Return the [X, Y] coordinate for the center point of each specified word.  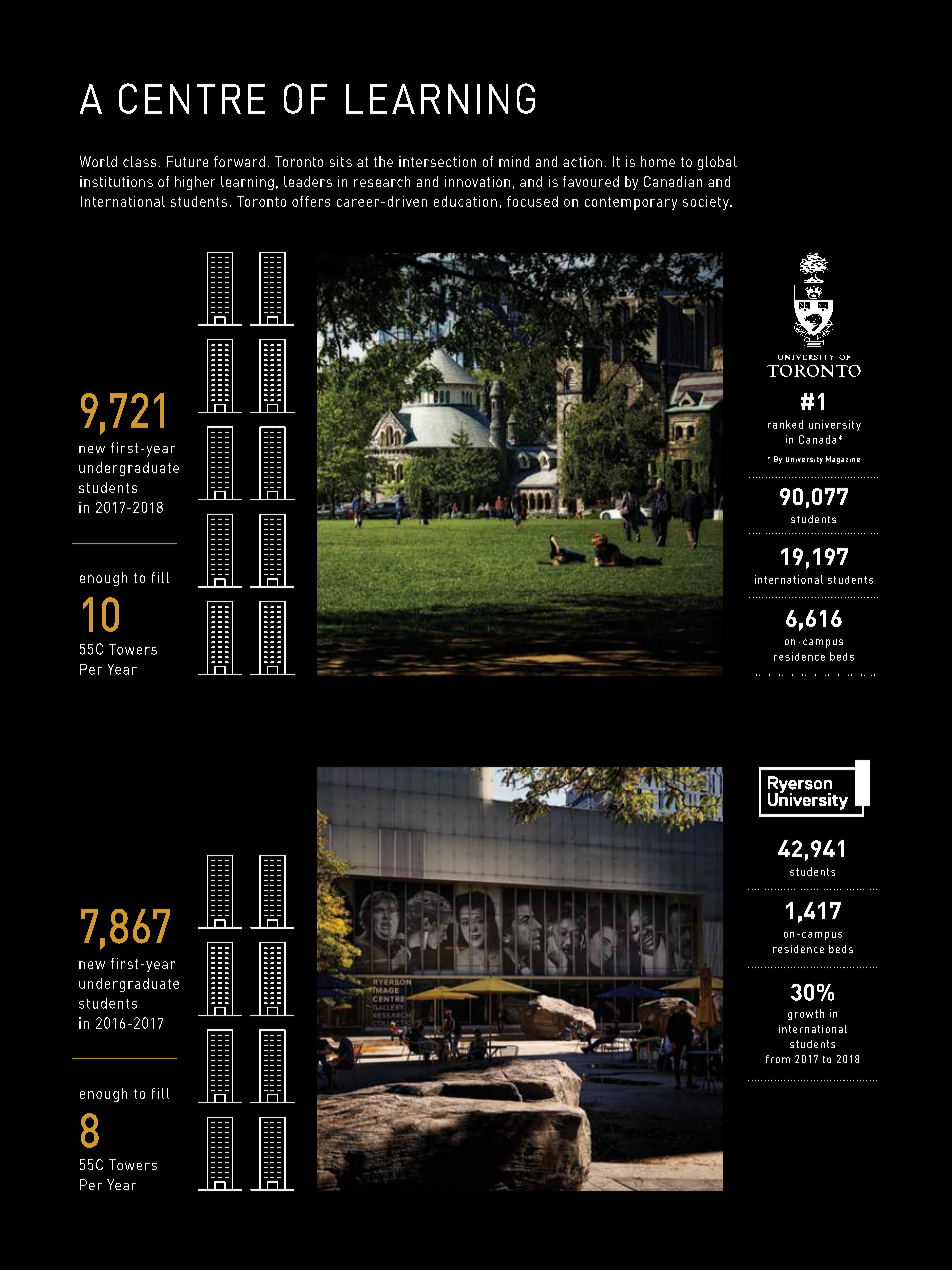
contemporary [631, 203]
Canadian [673, 181]
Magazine [843, 460]
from [778, 1059]
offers [311, 201]
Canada [817, 439]
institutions [116, 181]
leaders [308, 181]
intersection [437, 161]
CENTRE [192, 98]
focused [532, 201]
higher [195, 183]
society [707, 203]
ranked [785, 424]
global [717, 163]
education [465, 201]
